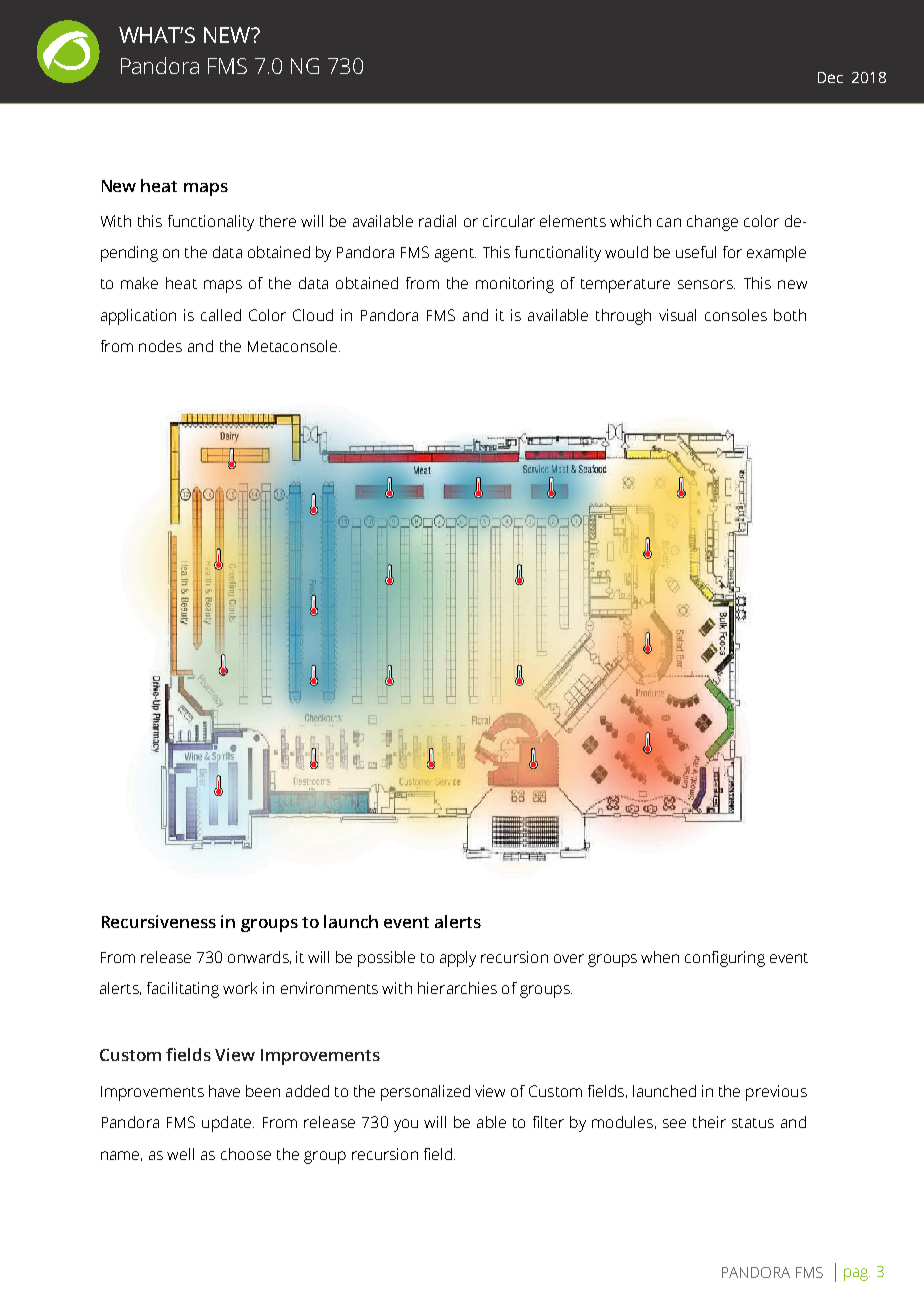 This screenshot has height=1308, width=924. Describe the element at coordinates (246, 1154) in the screenshot. I see `choose` at that location.
